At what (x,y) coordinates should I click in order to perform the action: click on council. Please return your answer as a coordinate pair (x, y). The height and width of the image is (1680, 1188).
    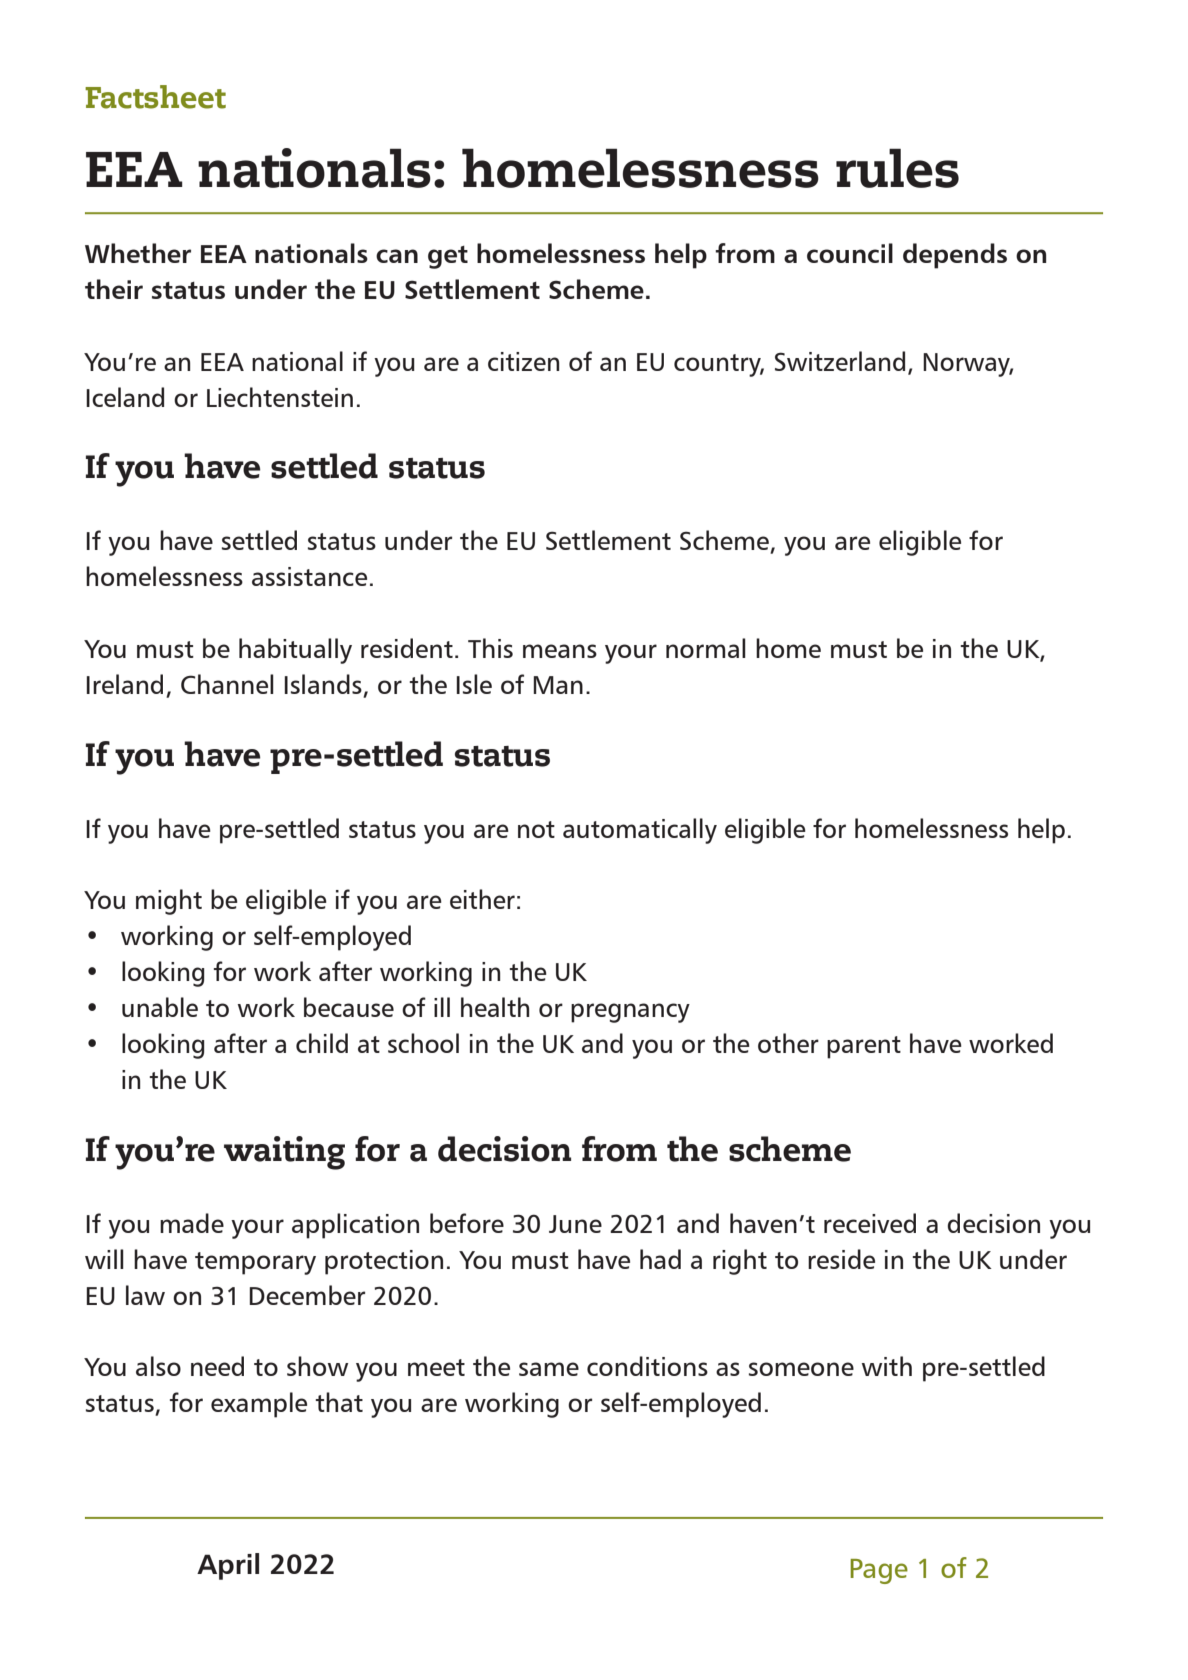
    Looking at the image, I should click on (850, 253).
